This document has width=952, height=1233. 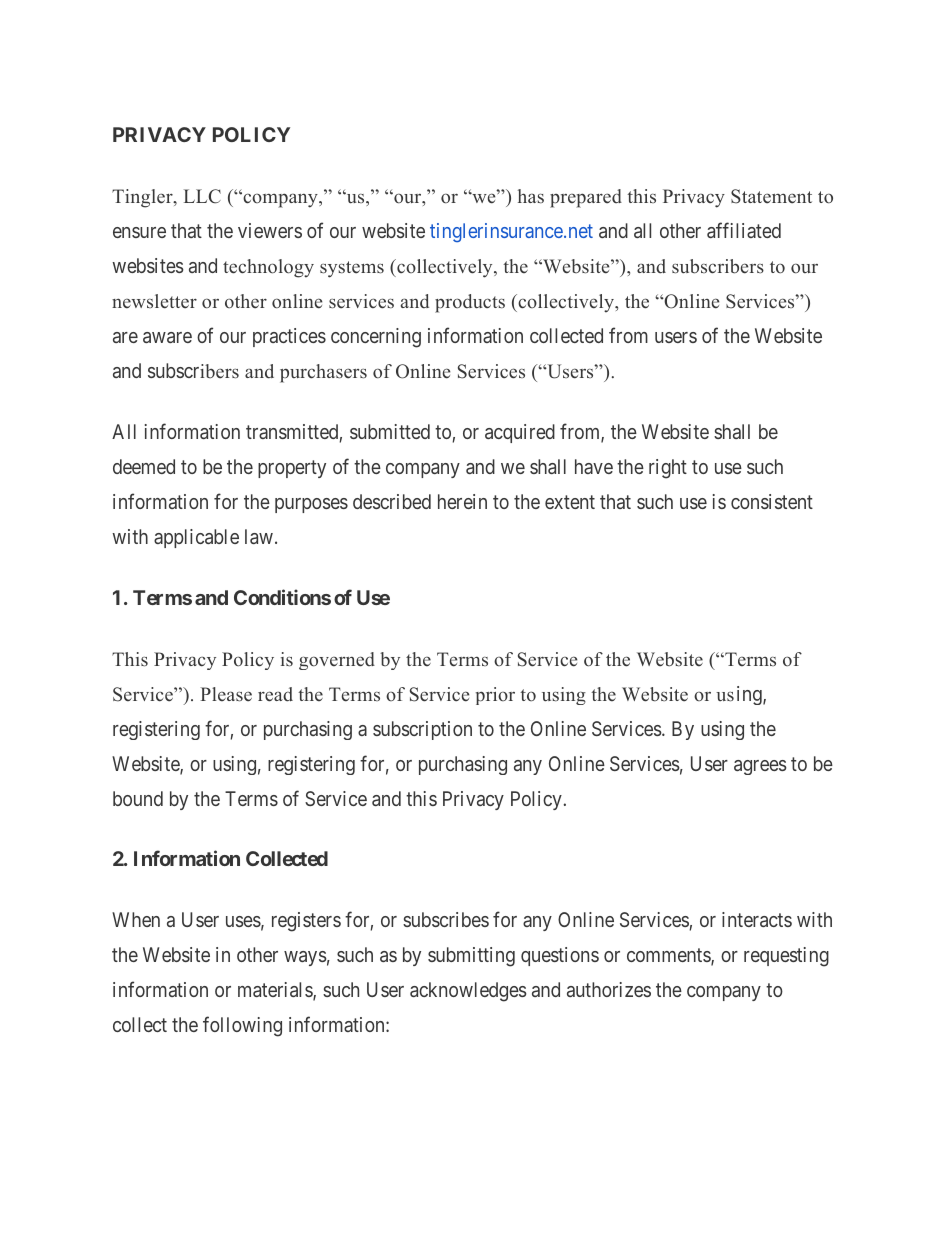 I want to click on affiliated, so click(x=744, y=230).
